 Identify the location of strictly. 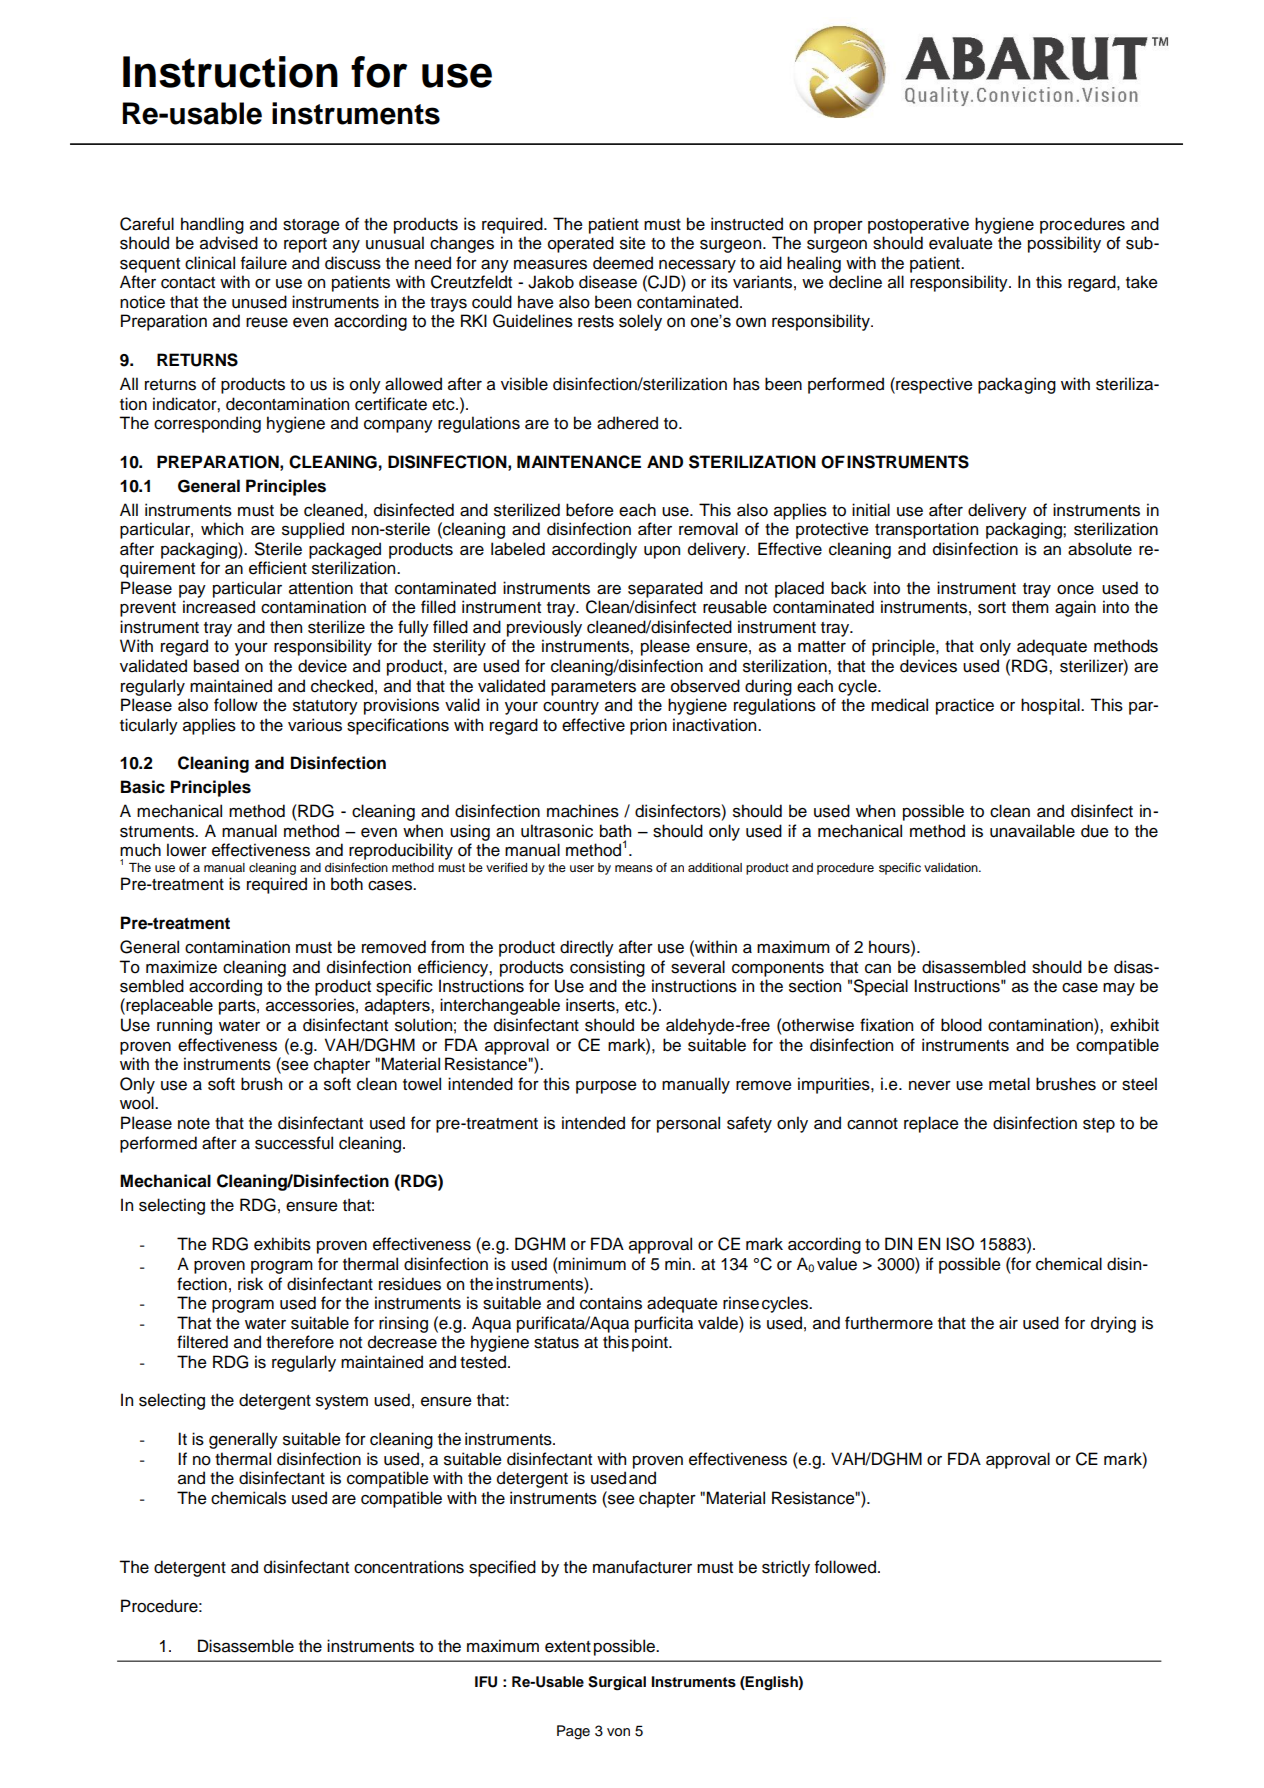
(786, 1568).
